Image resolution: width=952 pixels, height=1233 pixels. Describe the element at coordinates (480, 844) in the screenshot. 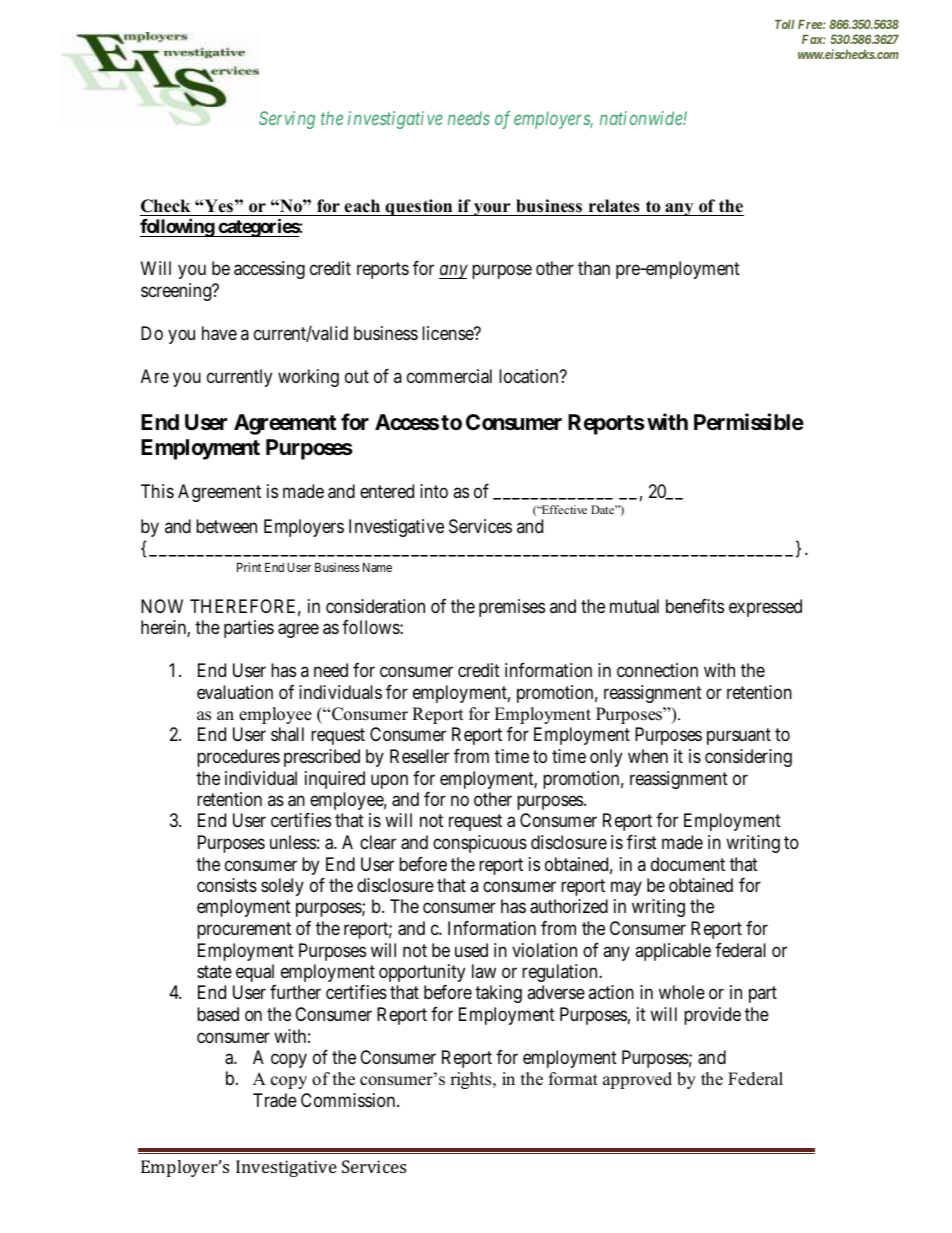

I see `conspicuous` at that location.
